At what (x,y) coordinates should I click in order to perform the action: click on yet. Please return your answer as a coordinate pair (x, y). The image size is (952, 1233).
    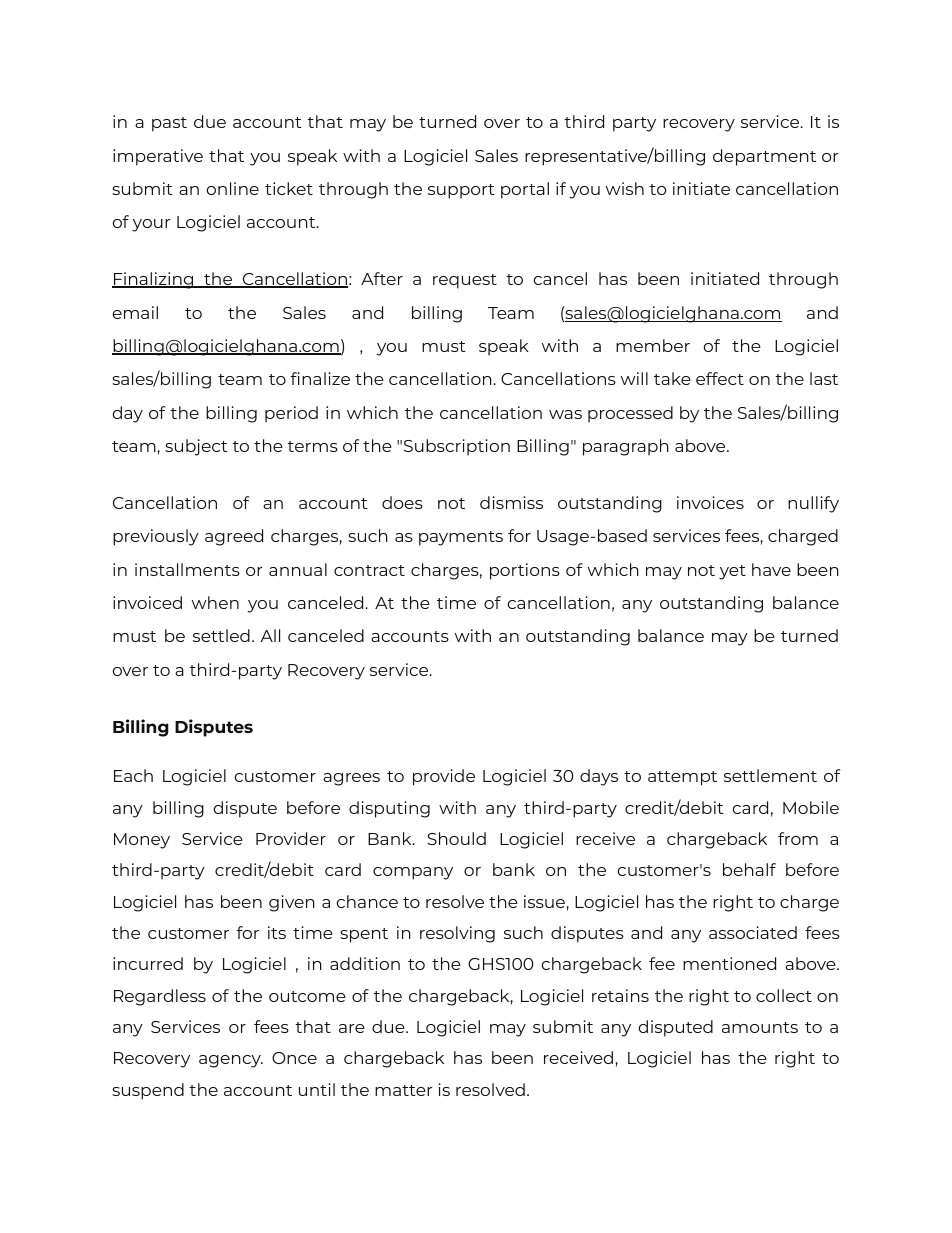
    Looking at the image, I should click on (732, 572).
